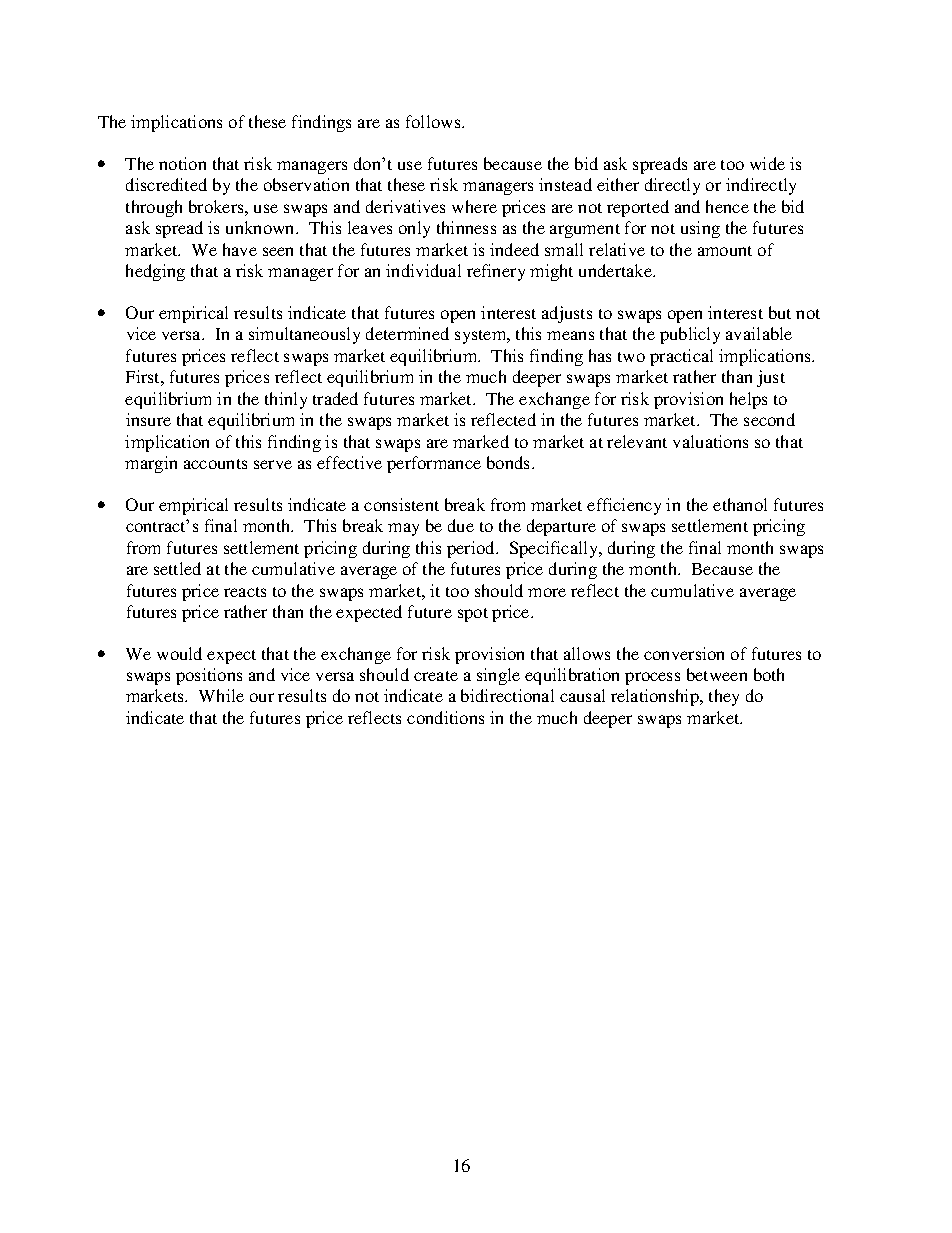  Describe the element at coordinates (767, 163) in the page. I see `wide` at that location.
